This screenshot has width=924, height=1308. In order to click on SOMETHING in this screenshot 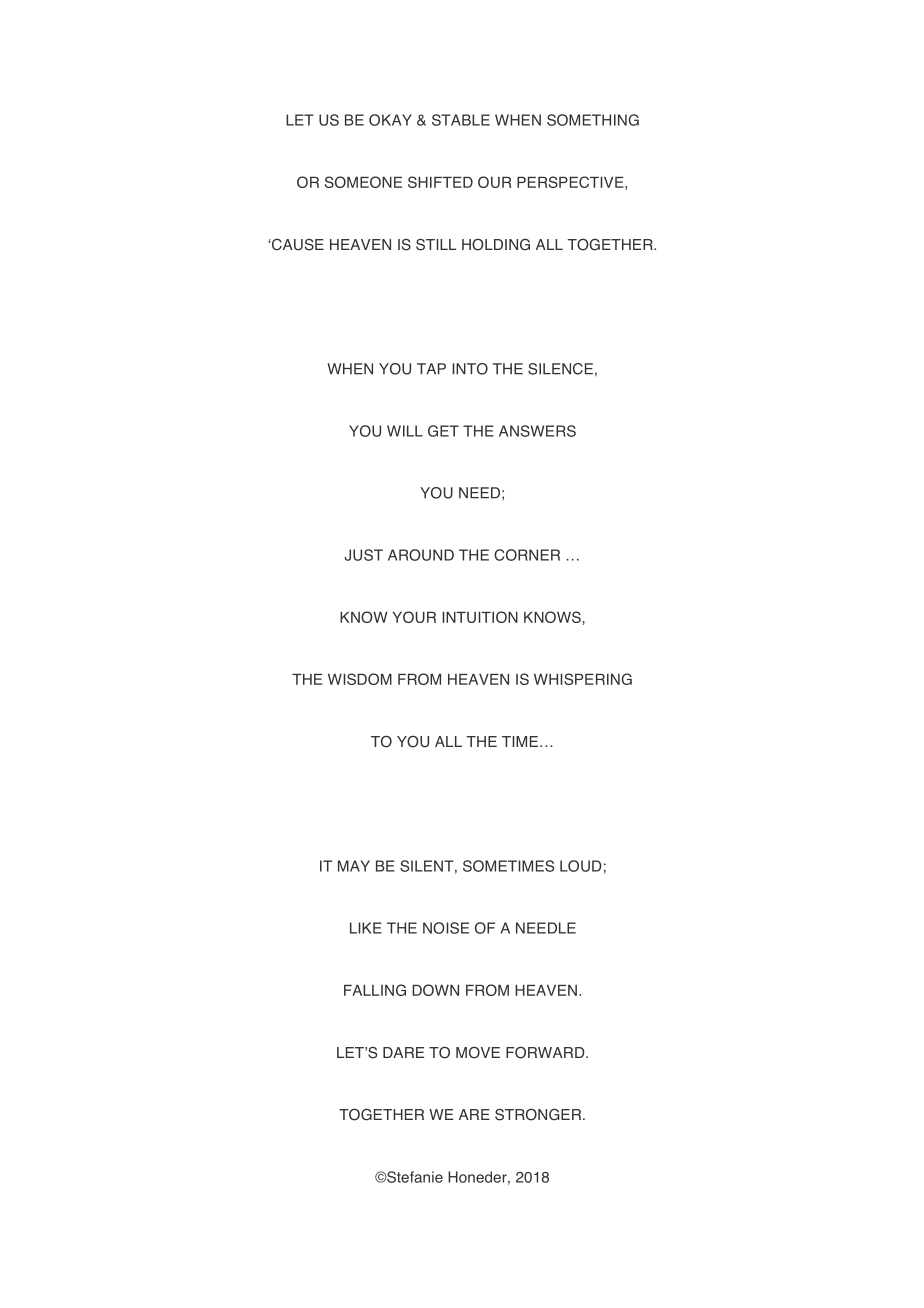, I will do `click(593, 120)`.
